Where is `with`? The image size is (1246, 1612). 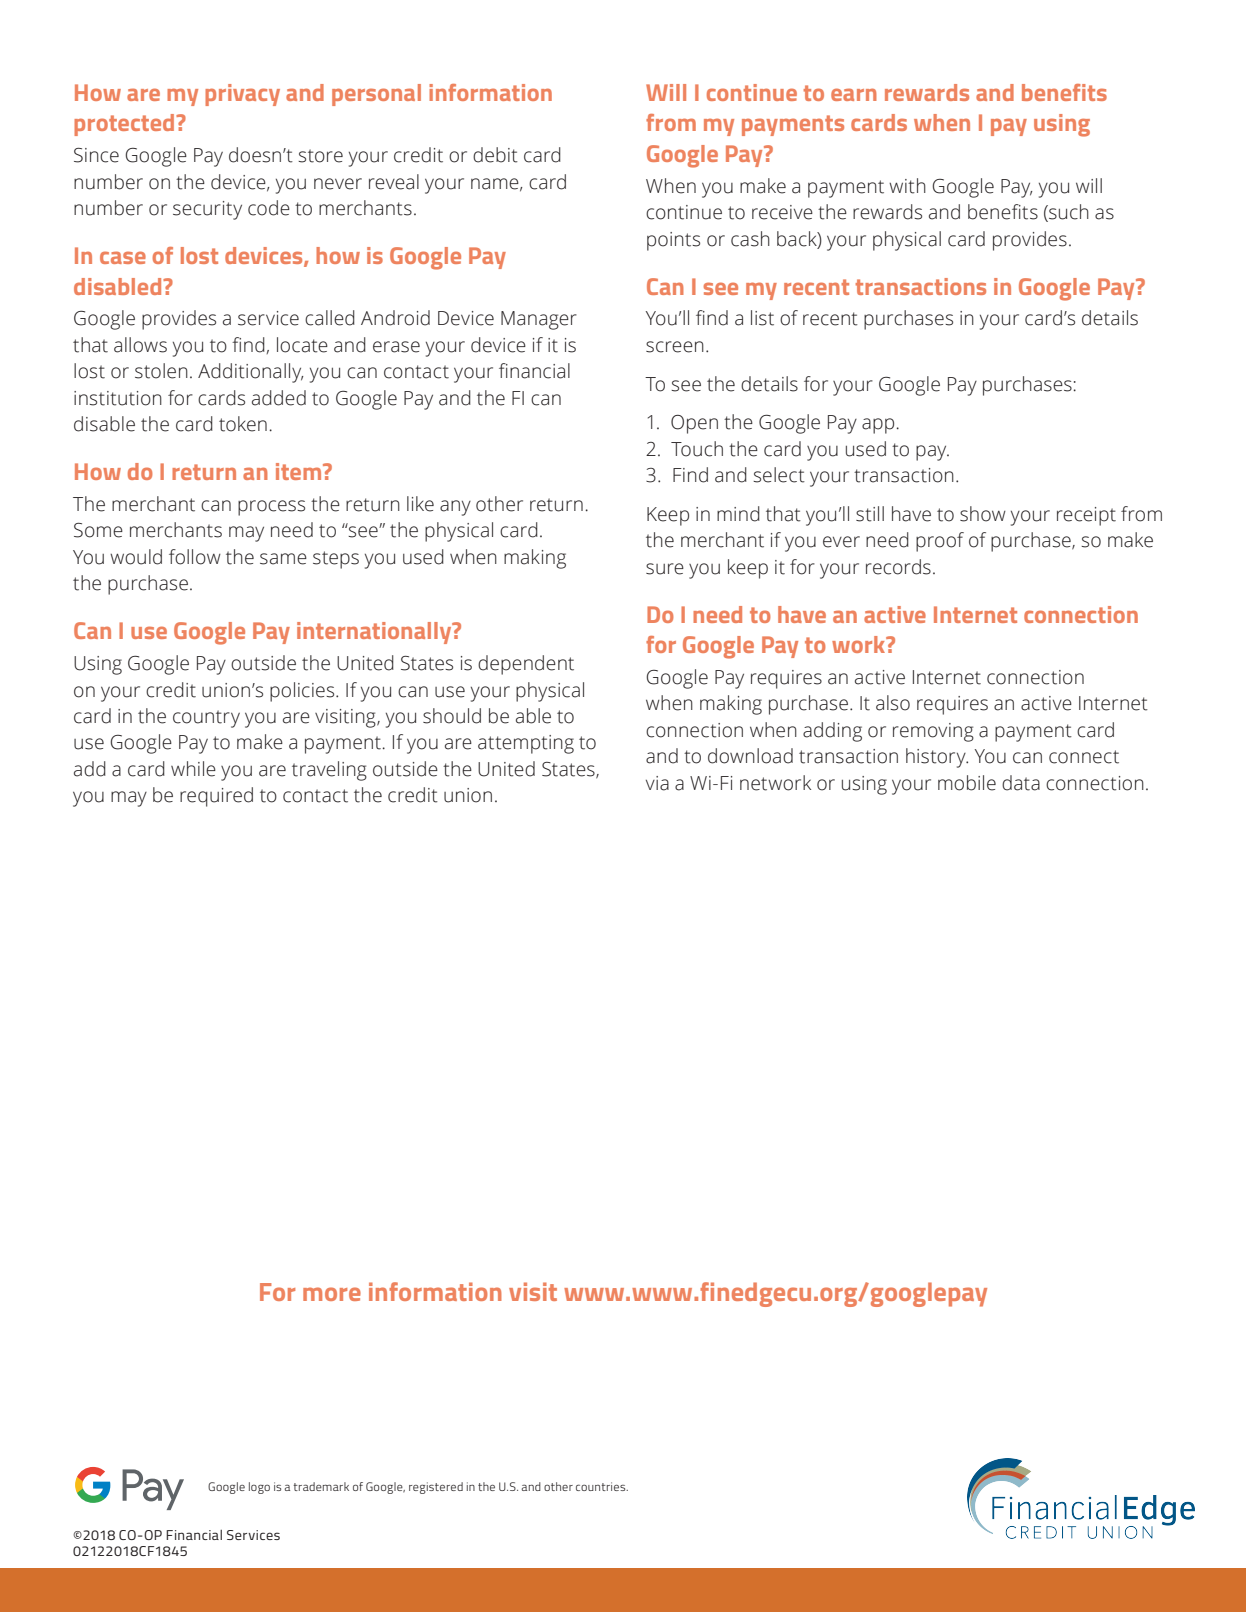 with is located at coordinates (907, 186).
